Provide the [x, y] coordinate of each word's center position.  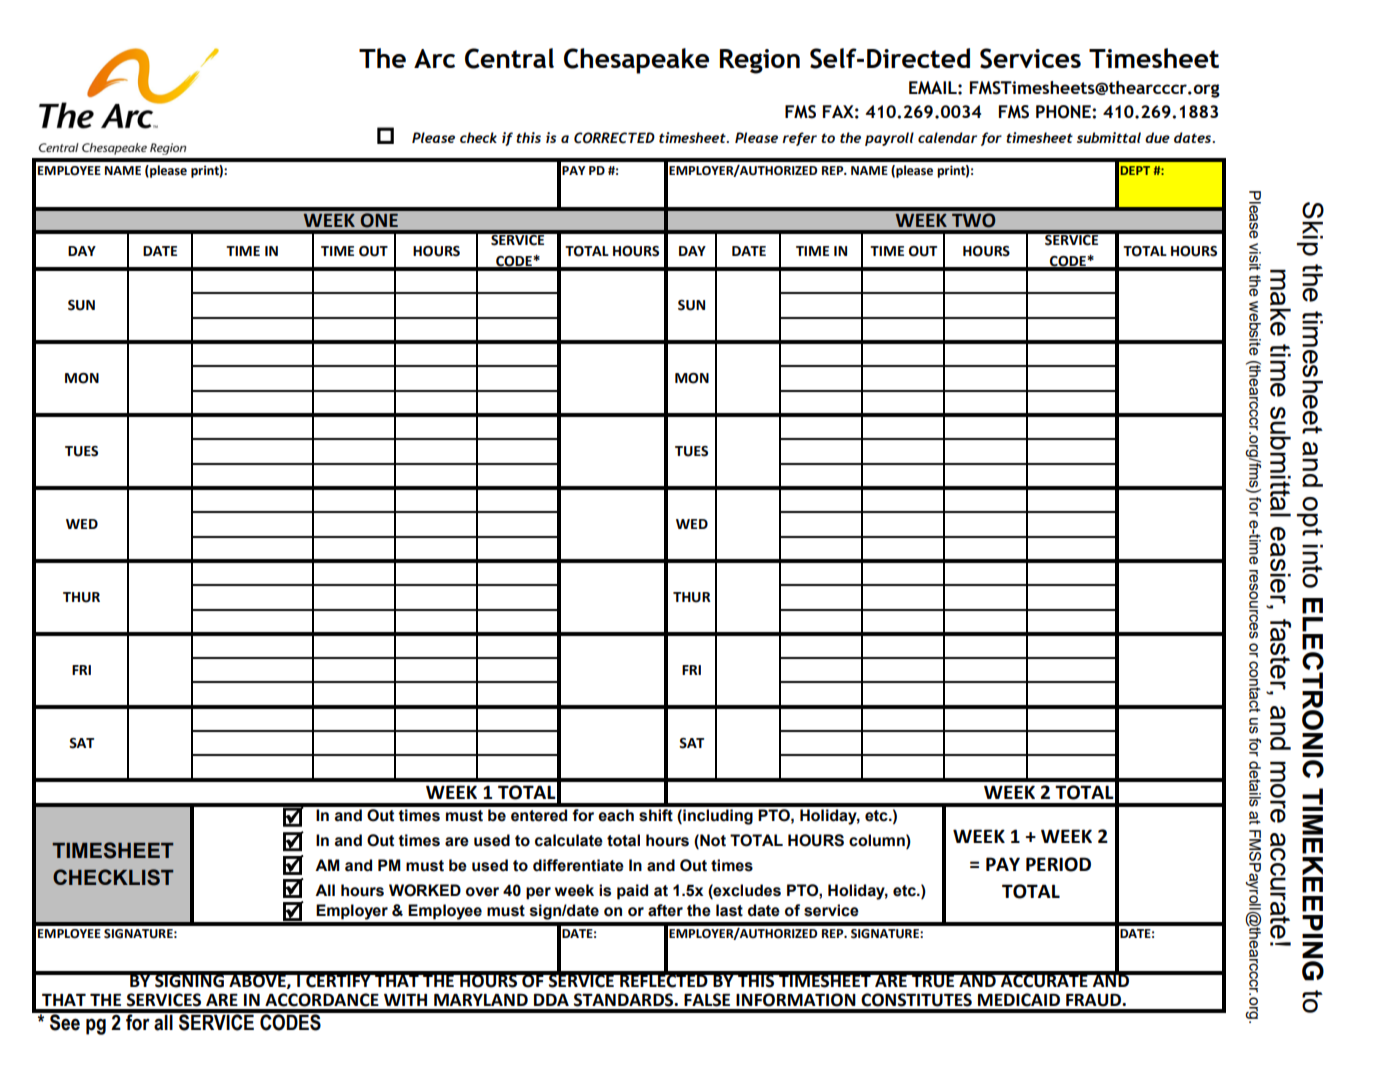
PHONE [1064, 112]
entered [539, 815]
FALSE [707, 1000]
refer [799, 139]
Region [760, 61]
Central [509, 58]
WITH [405, 999]
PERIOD [1058, 864]
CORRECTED [614, 138]
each [616, 815]
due [1157, 137]
